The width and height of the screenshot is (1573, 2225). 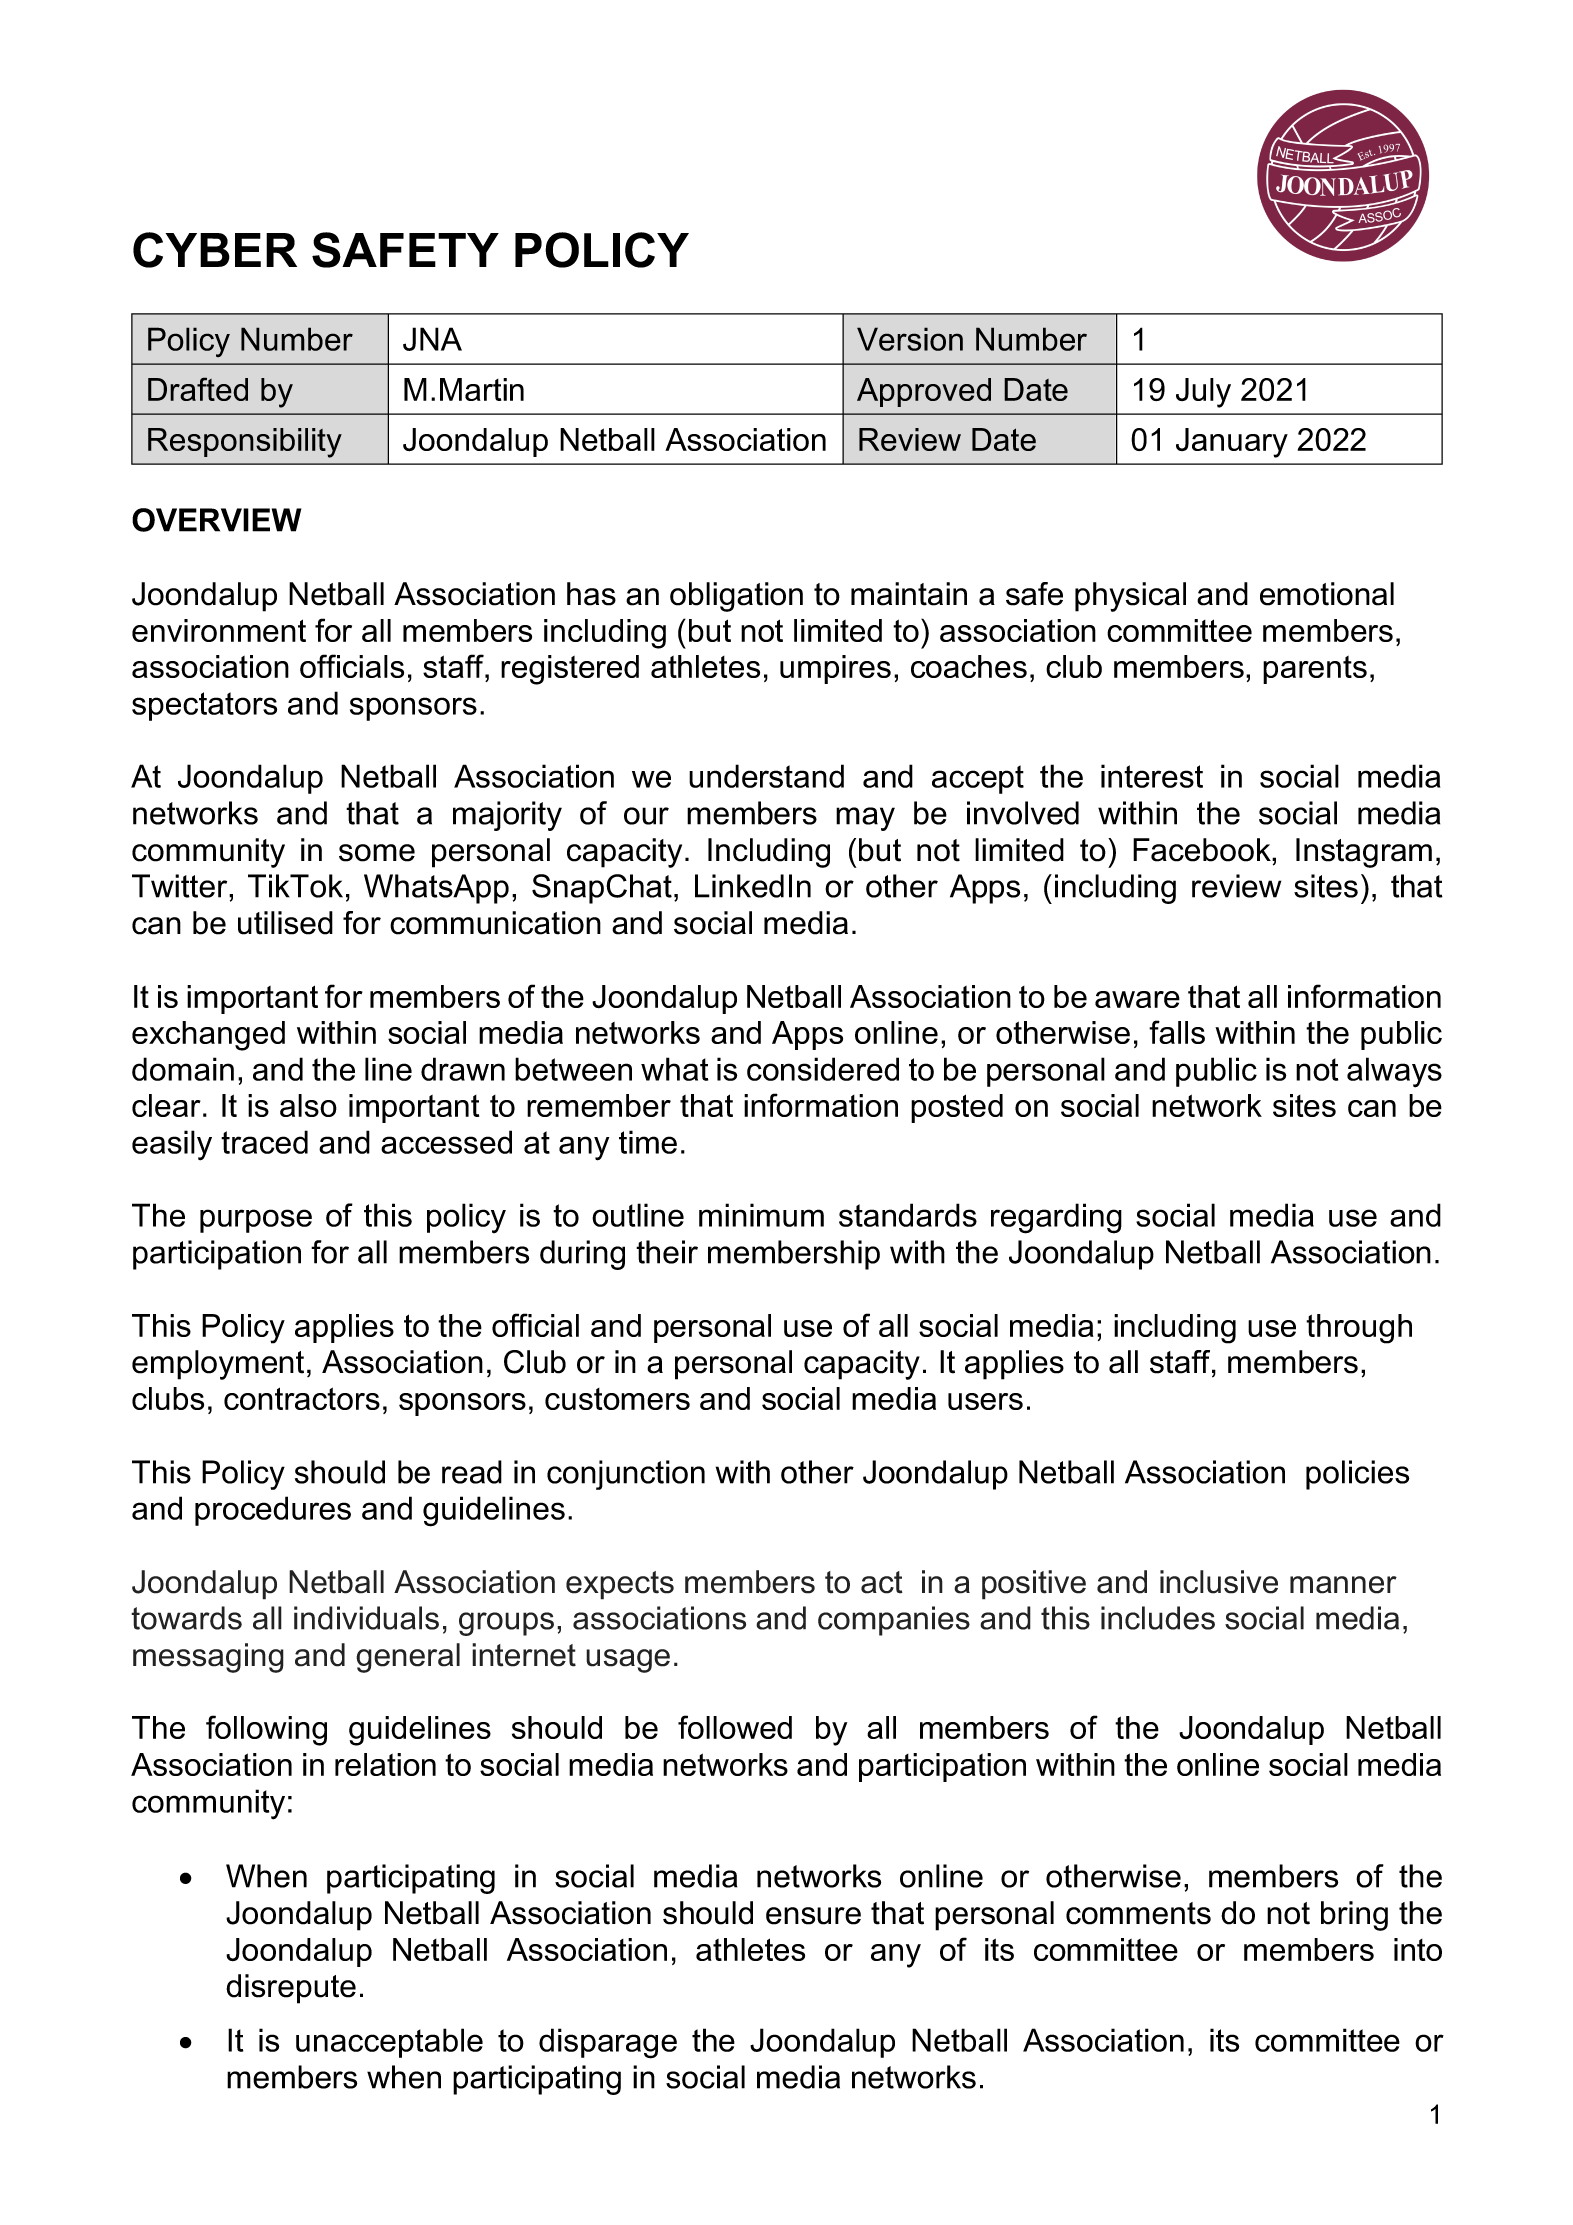 I want to click on disrepute, so click(x=291, y=1989).
